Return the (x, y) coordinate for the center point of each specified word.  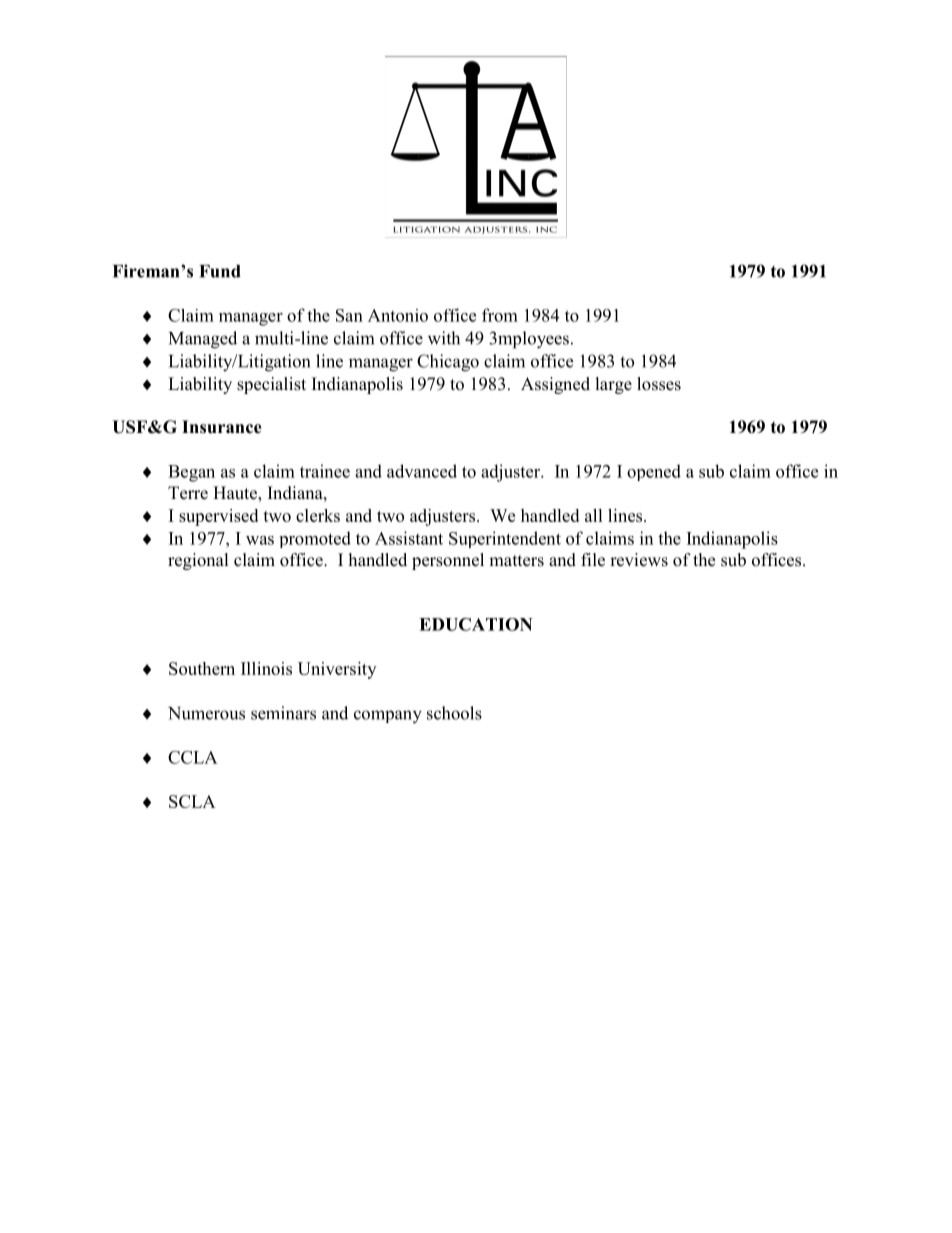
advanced (422, 471)
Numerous (206, 713)
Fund (220, 271)
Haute (236, 494)
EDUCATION (476, 624)
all (594, 515)
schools (454, 713)
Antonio (398, 315)
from (500, 315)
